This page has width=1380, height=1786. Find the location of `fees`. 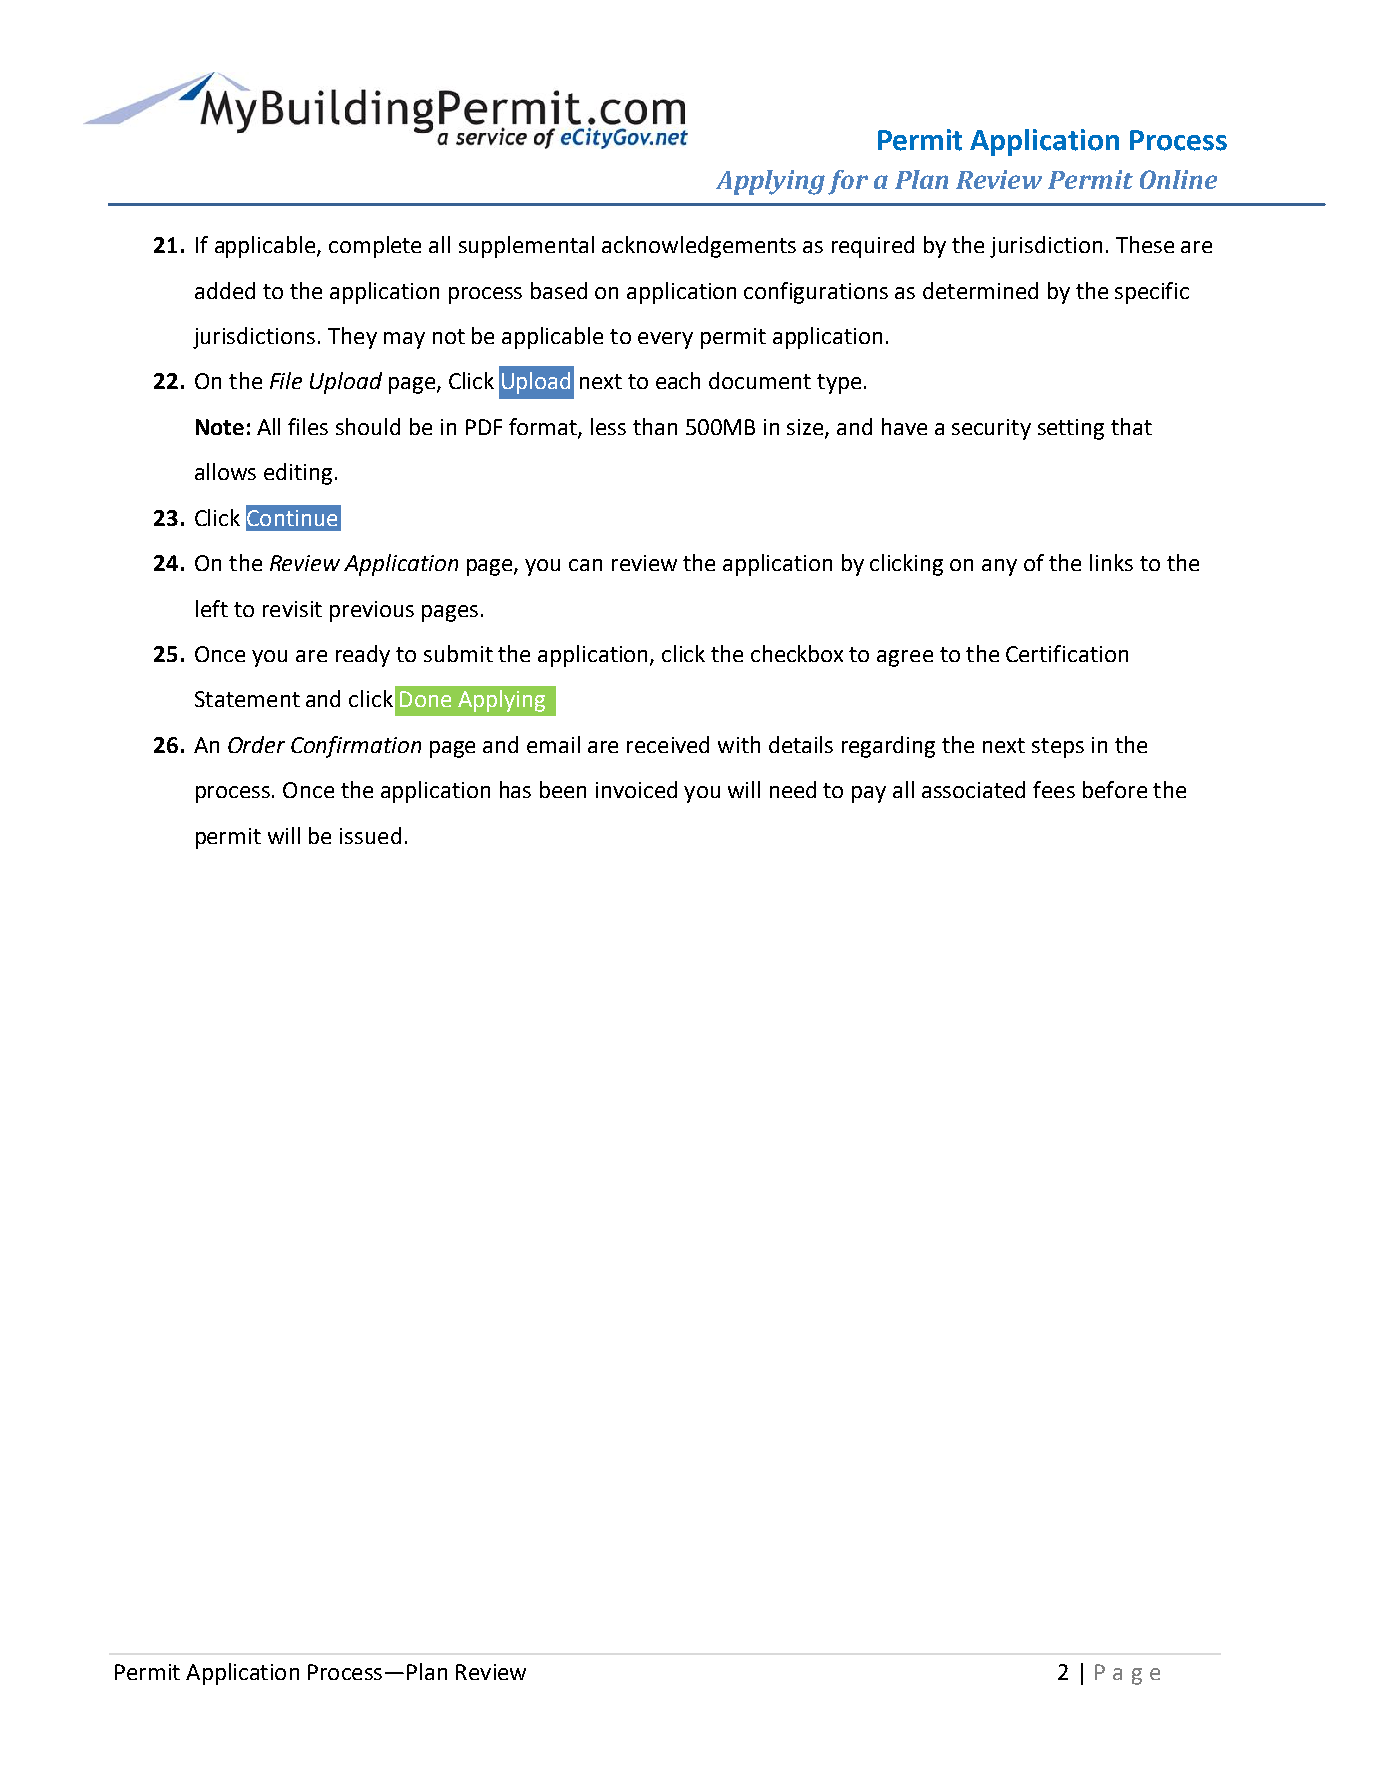

fees is located at coordinates (1054, 789).
